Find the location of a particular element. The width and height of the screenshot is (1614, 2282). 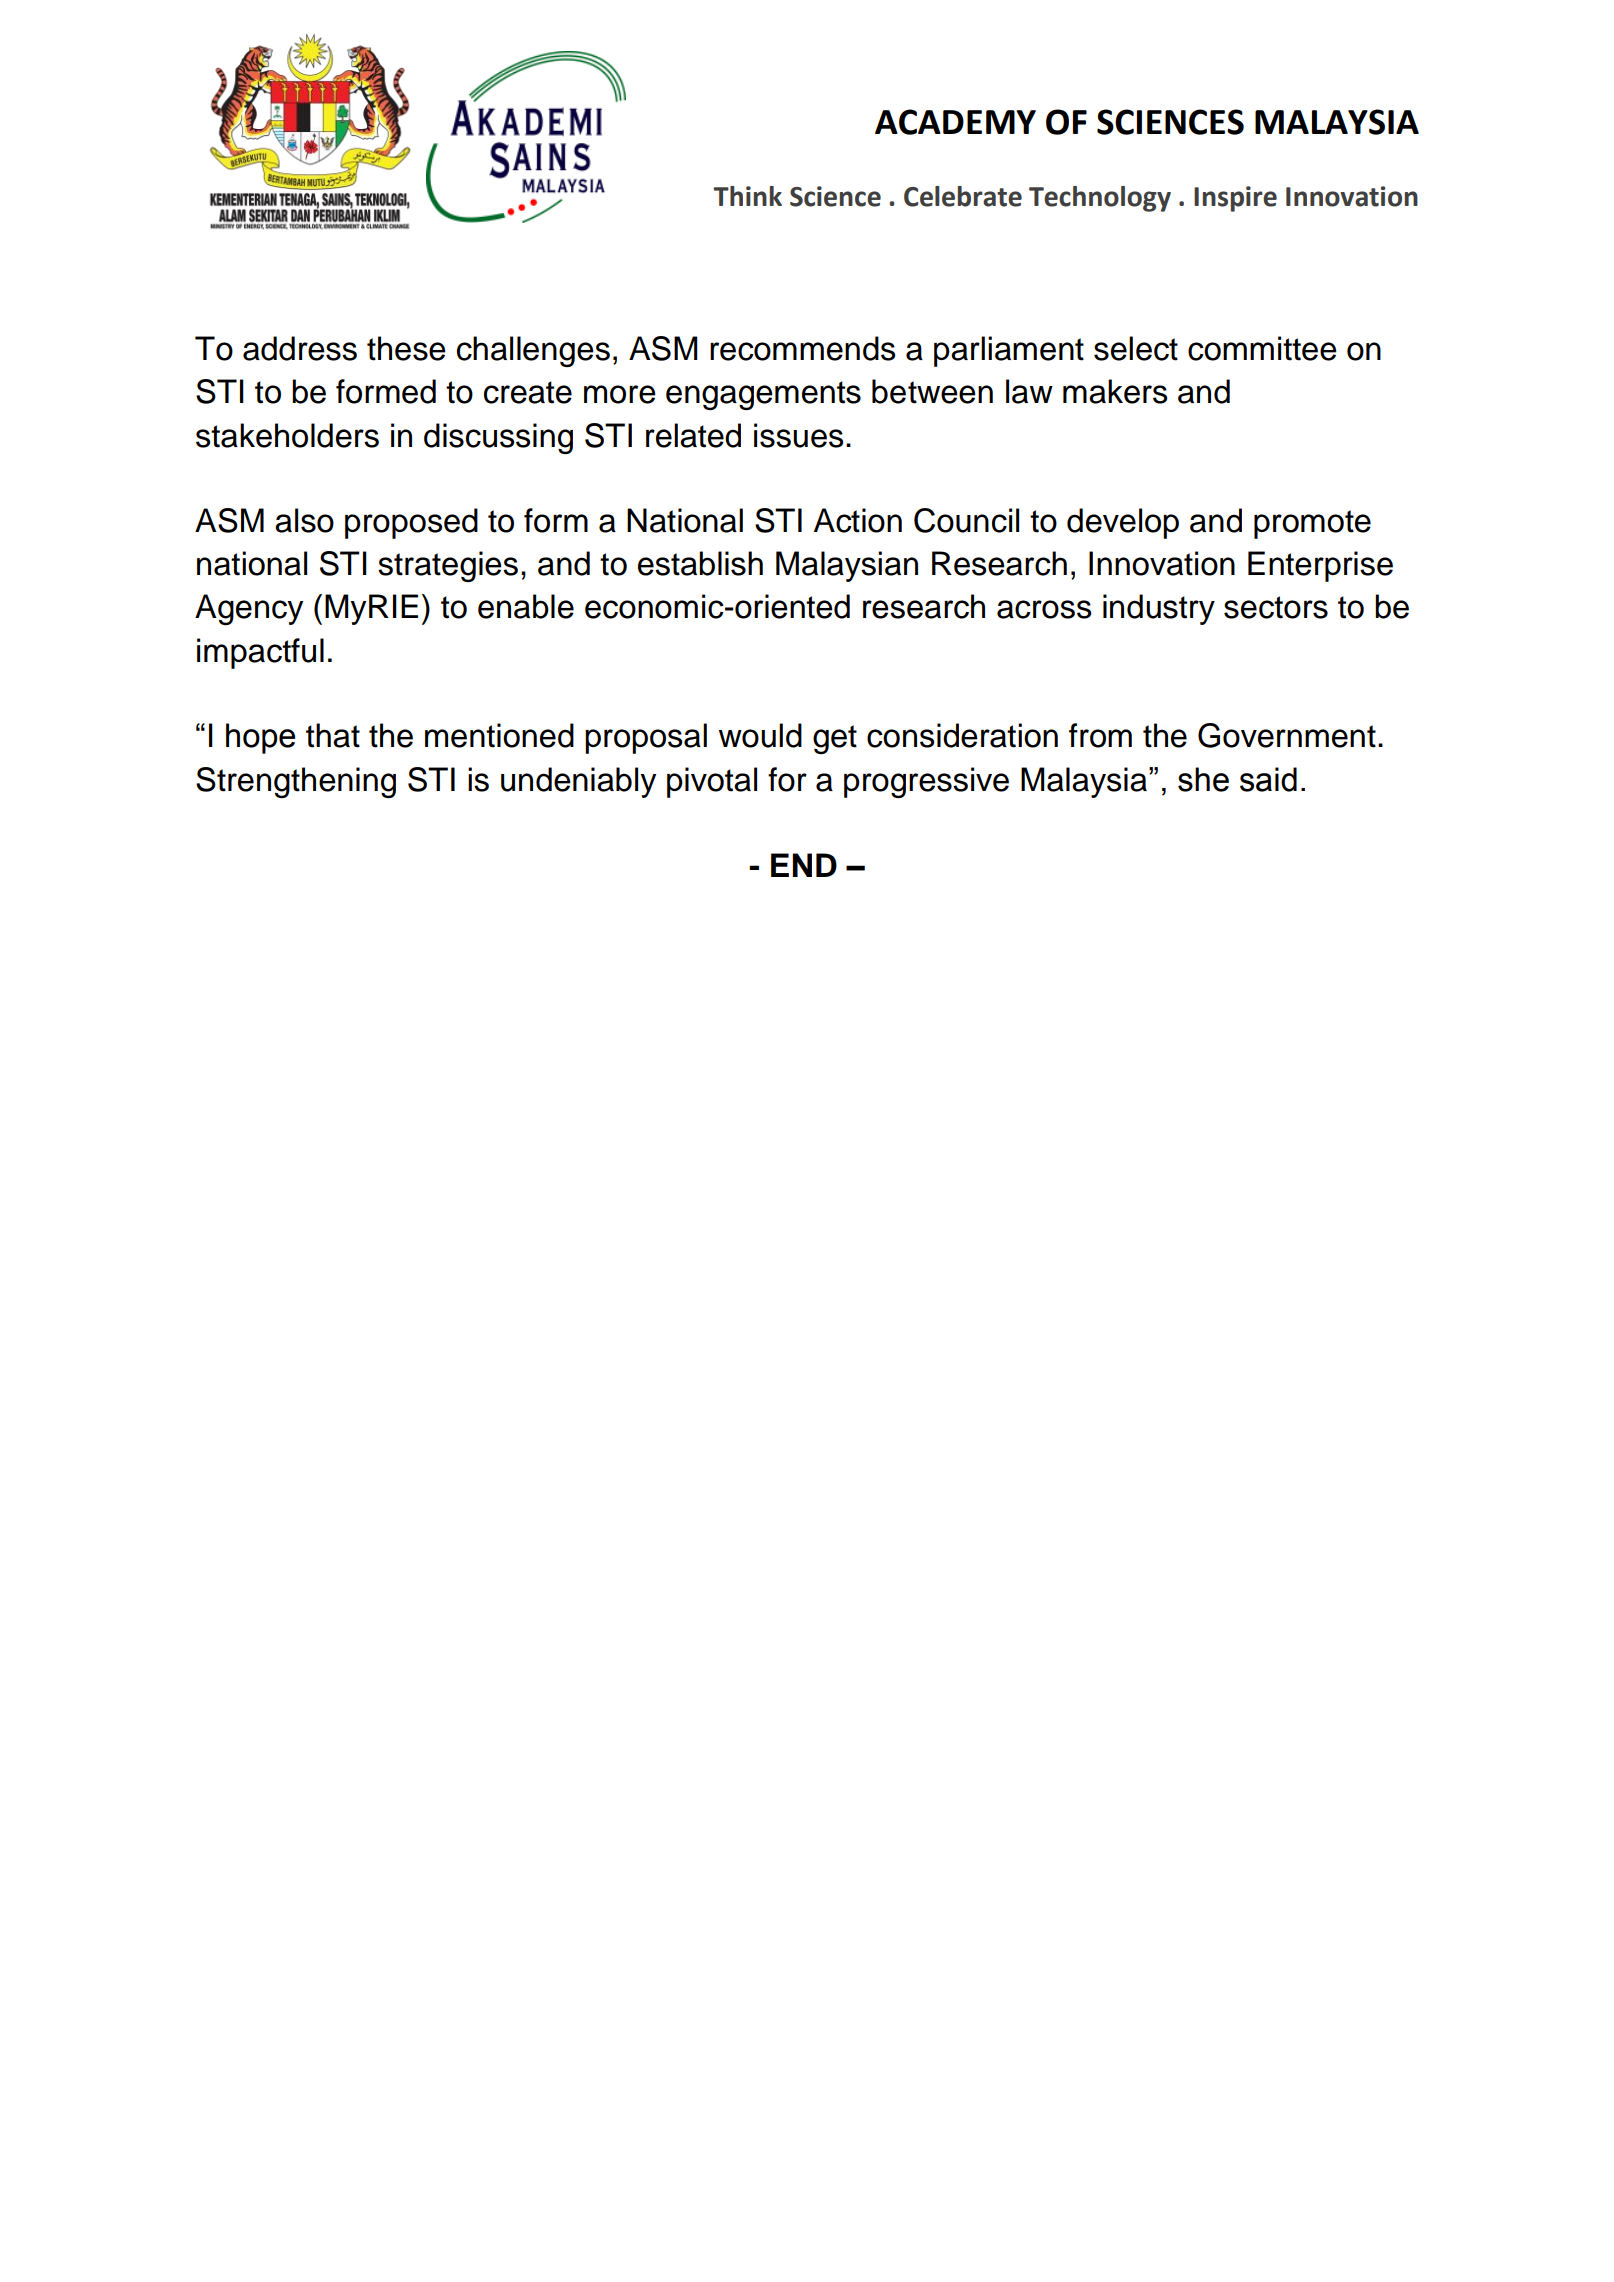

Agency is located at coordinates (249, 609).
